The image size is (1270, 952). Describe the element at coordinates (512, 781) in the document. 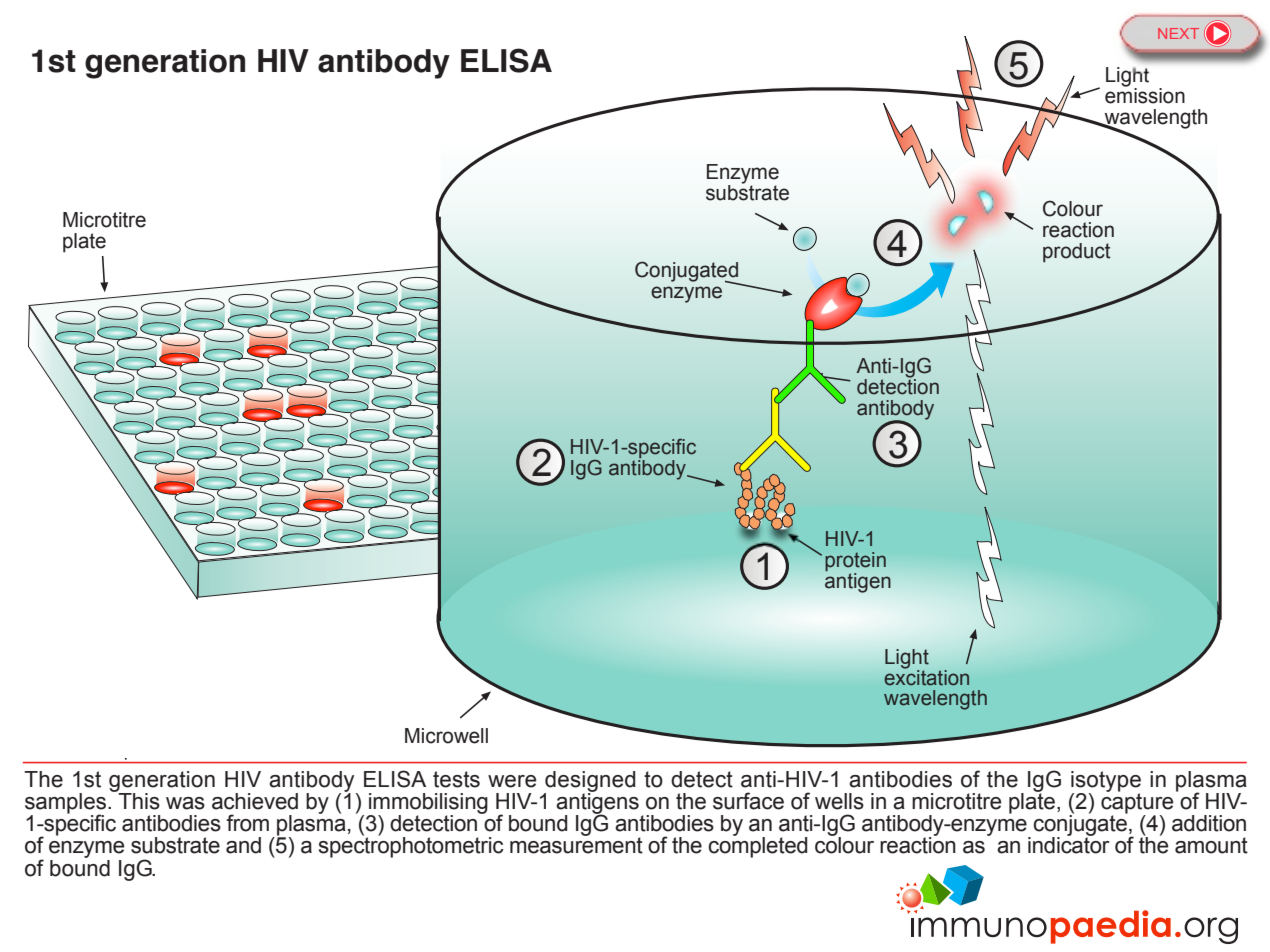

I see `were` at that location.
